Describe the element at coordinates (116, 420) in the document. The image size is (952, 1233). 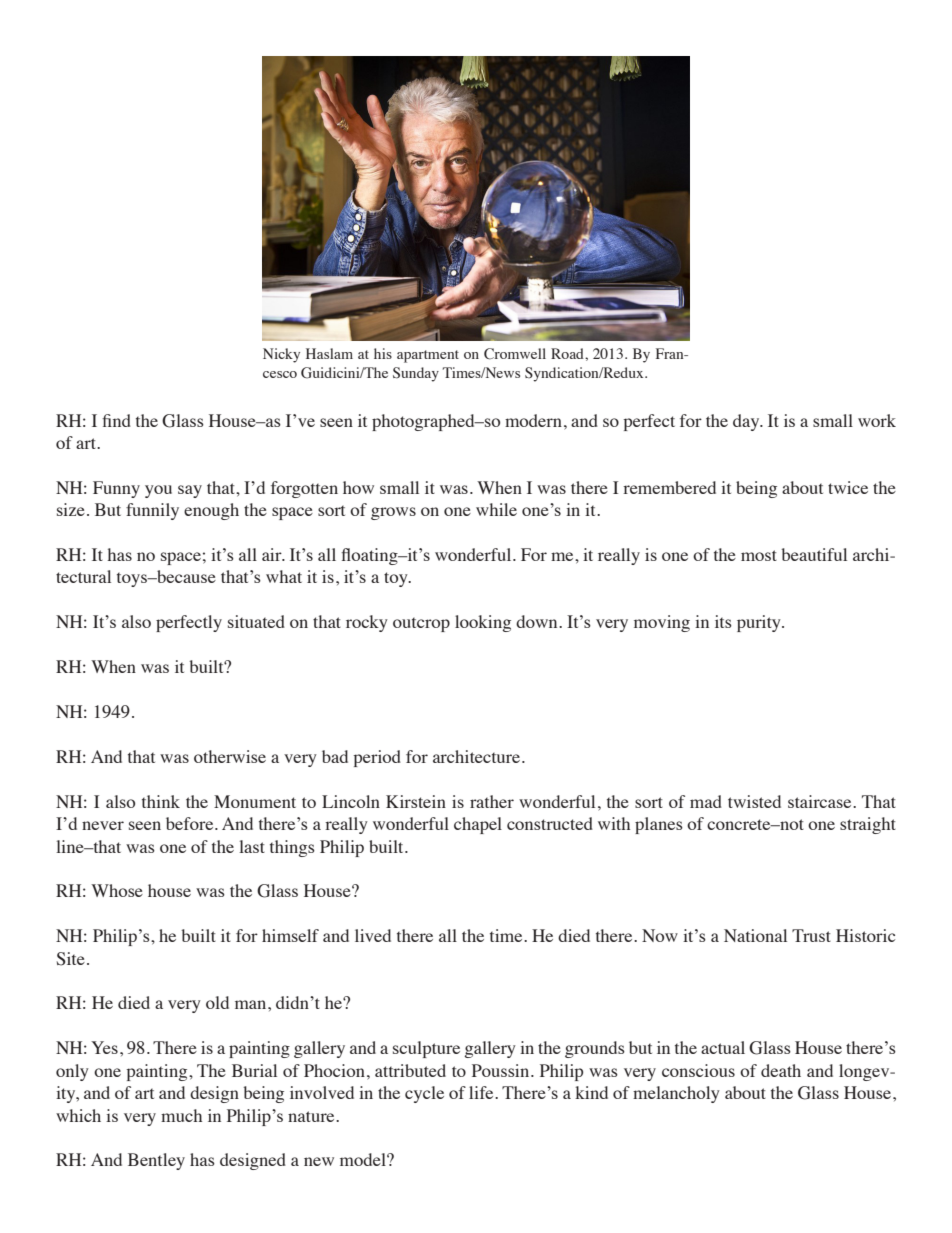
I see `find` at that location.
